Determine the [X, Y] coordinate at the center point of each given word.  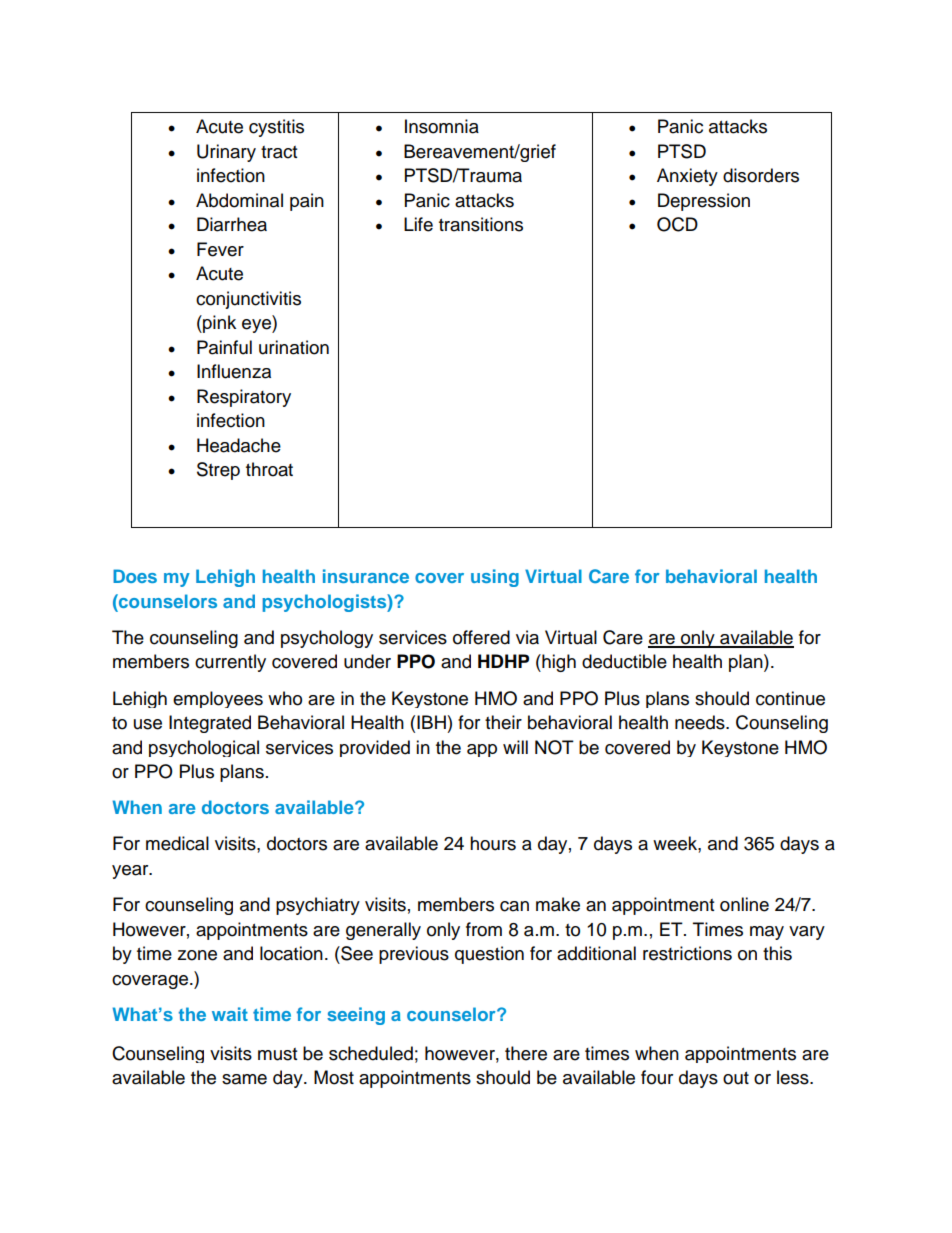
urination [294, 347]
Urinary [226, 153]
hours [493, 843]
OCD [677, 224]
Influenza [234, 371]
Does [135, 576]
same [244, 1079]
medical [177, 843]
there [526, 1053]
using [495, 578]
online [744, 904]
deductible [624, 661]
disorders [761, 175]
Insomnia [442, 126]
